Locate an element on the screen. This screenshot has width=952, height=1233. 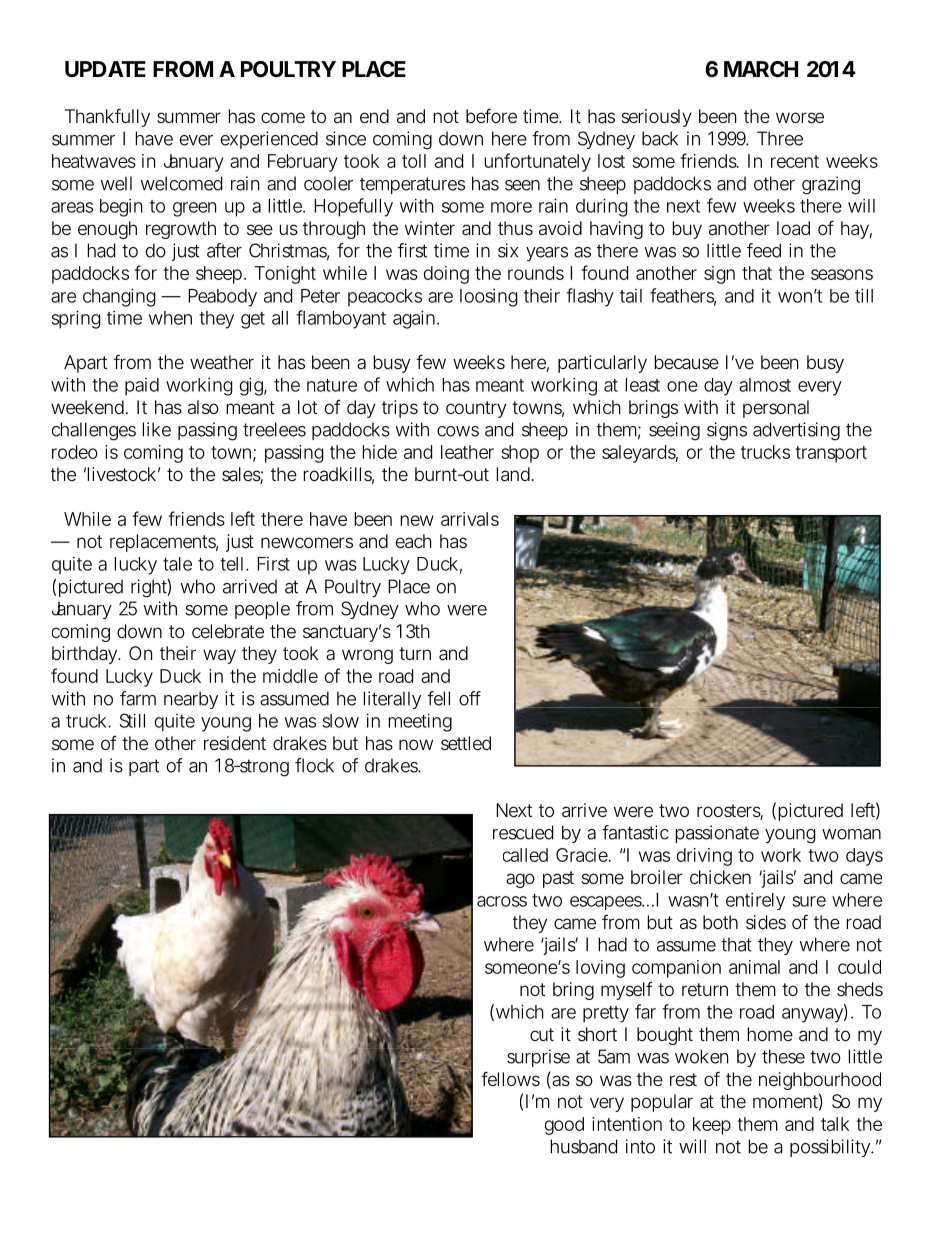
gig is located at coordinates (251, 386).
